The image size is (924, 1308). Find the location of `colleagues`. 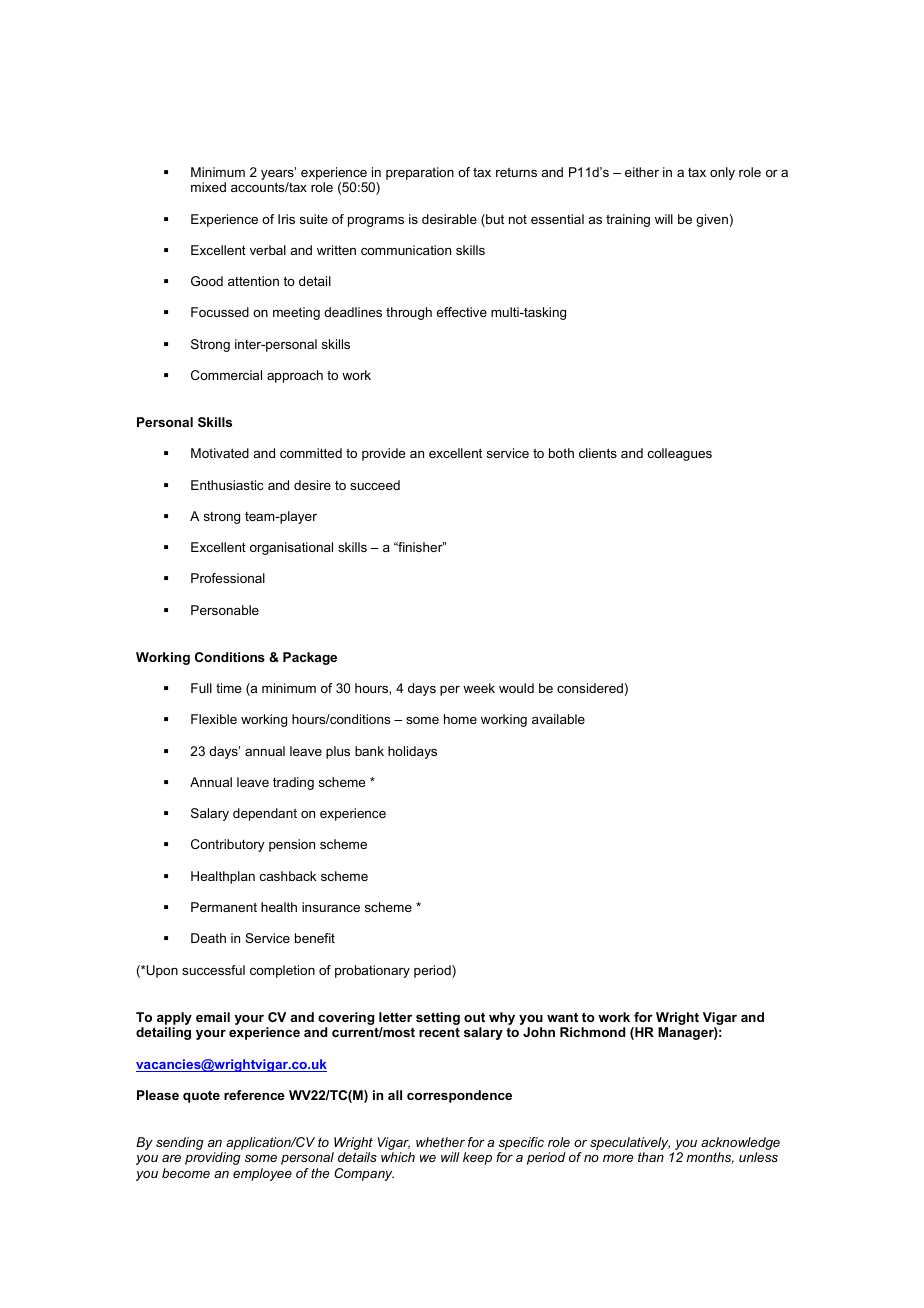

colleagues is located at coordinates (680, 454).
